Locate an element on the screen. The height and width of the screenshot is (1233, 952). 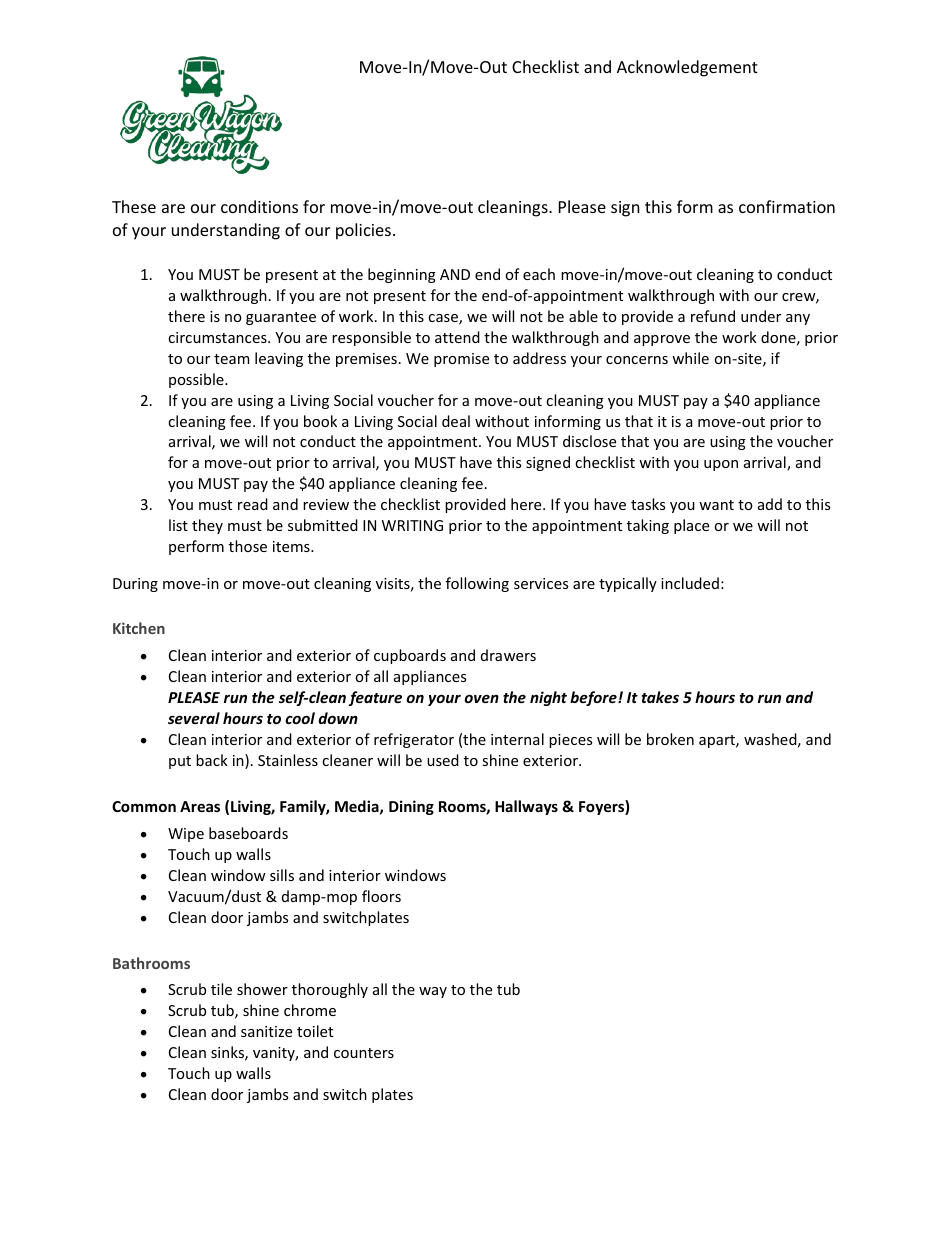
included is located at coordinates (690, 583).
